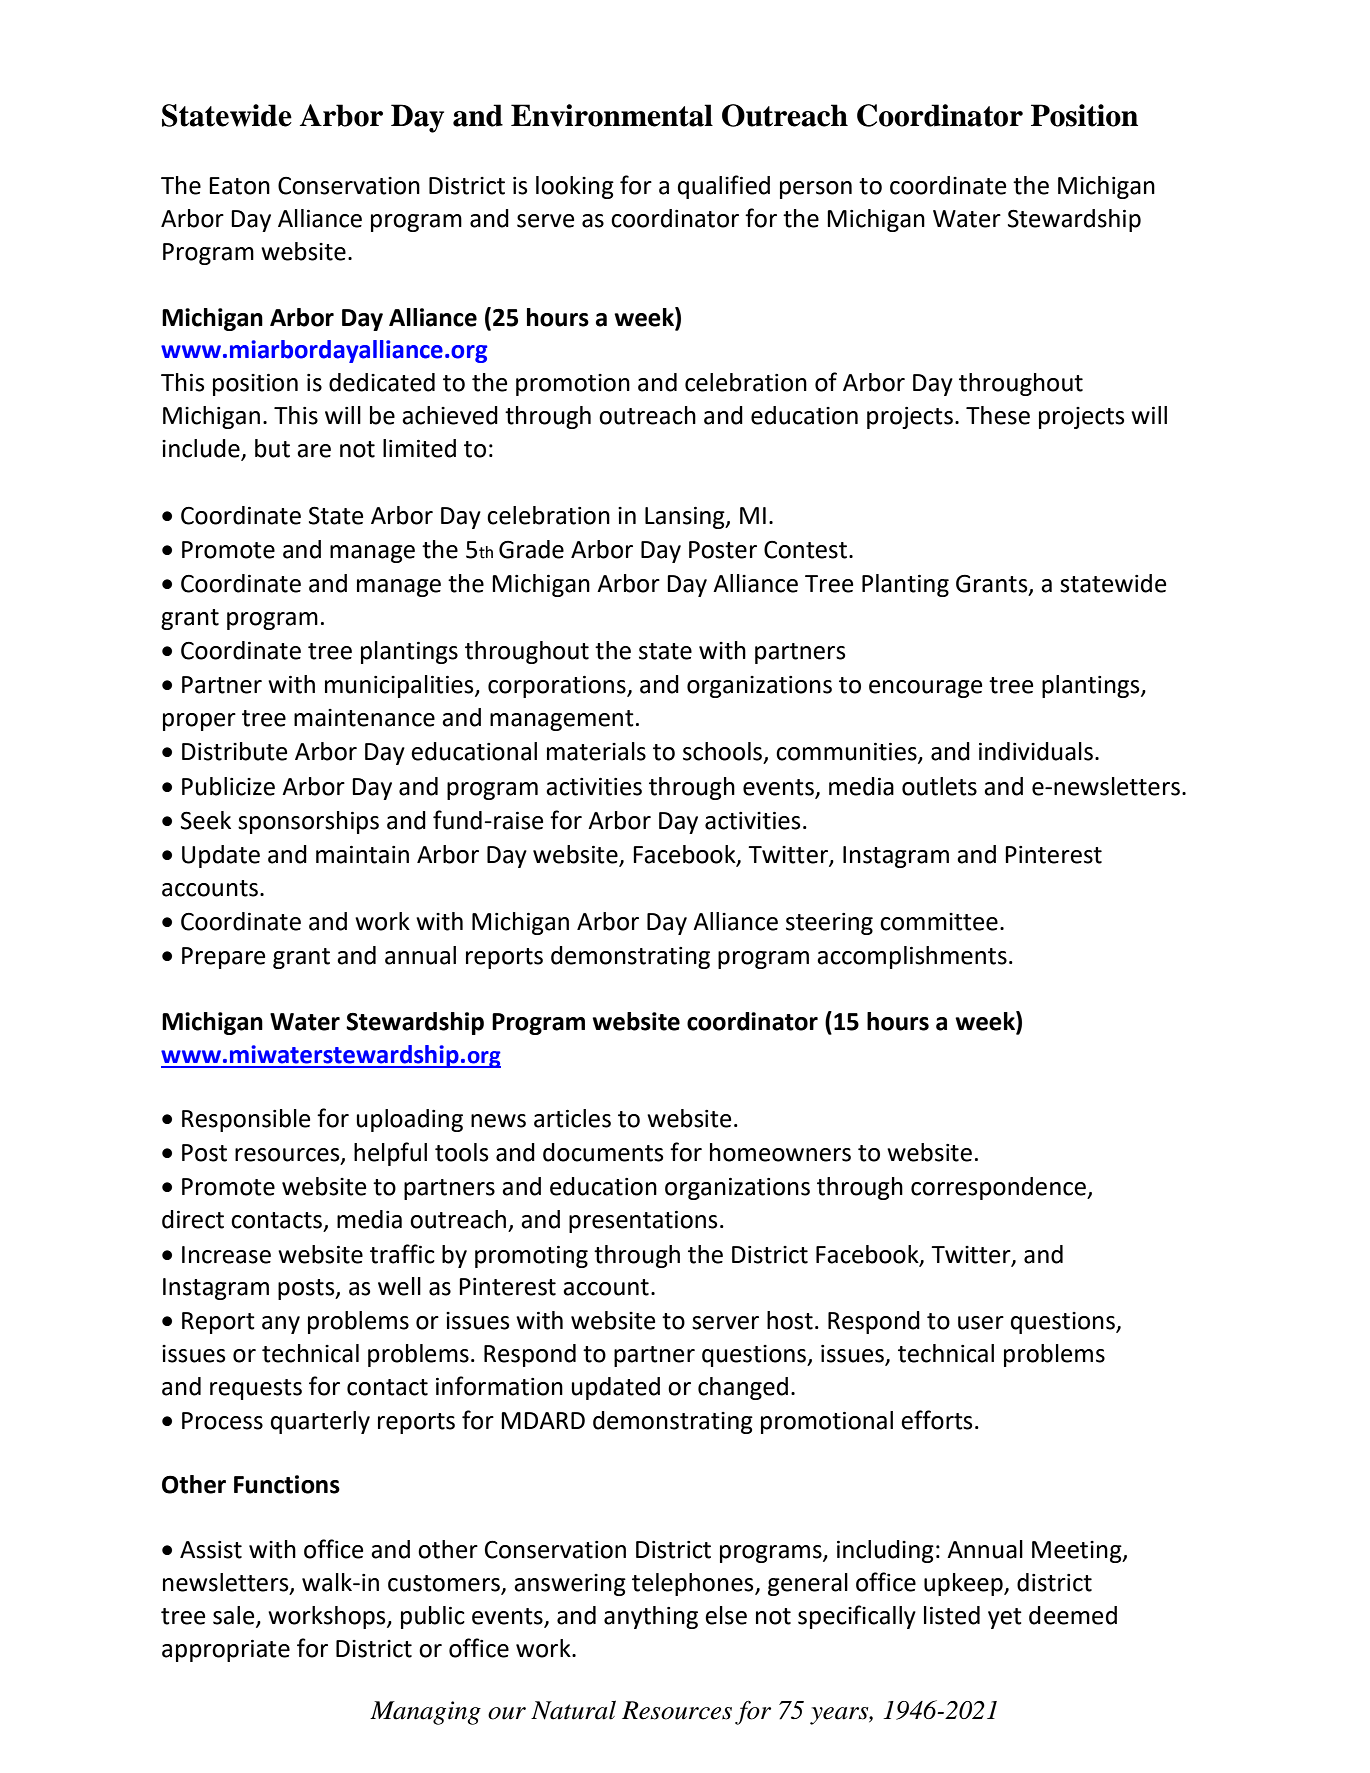 The width and height of the screenshot is (1370, 1773). Describe the element at coordinates (239, 186) in the screenshot. I see `Eaton` at that location.
